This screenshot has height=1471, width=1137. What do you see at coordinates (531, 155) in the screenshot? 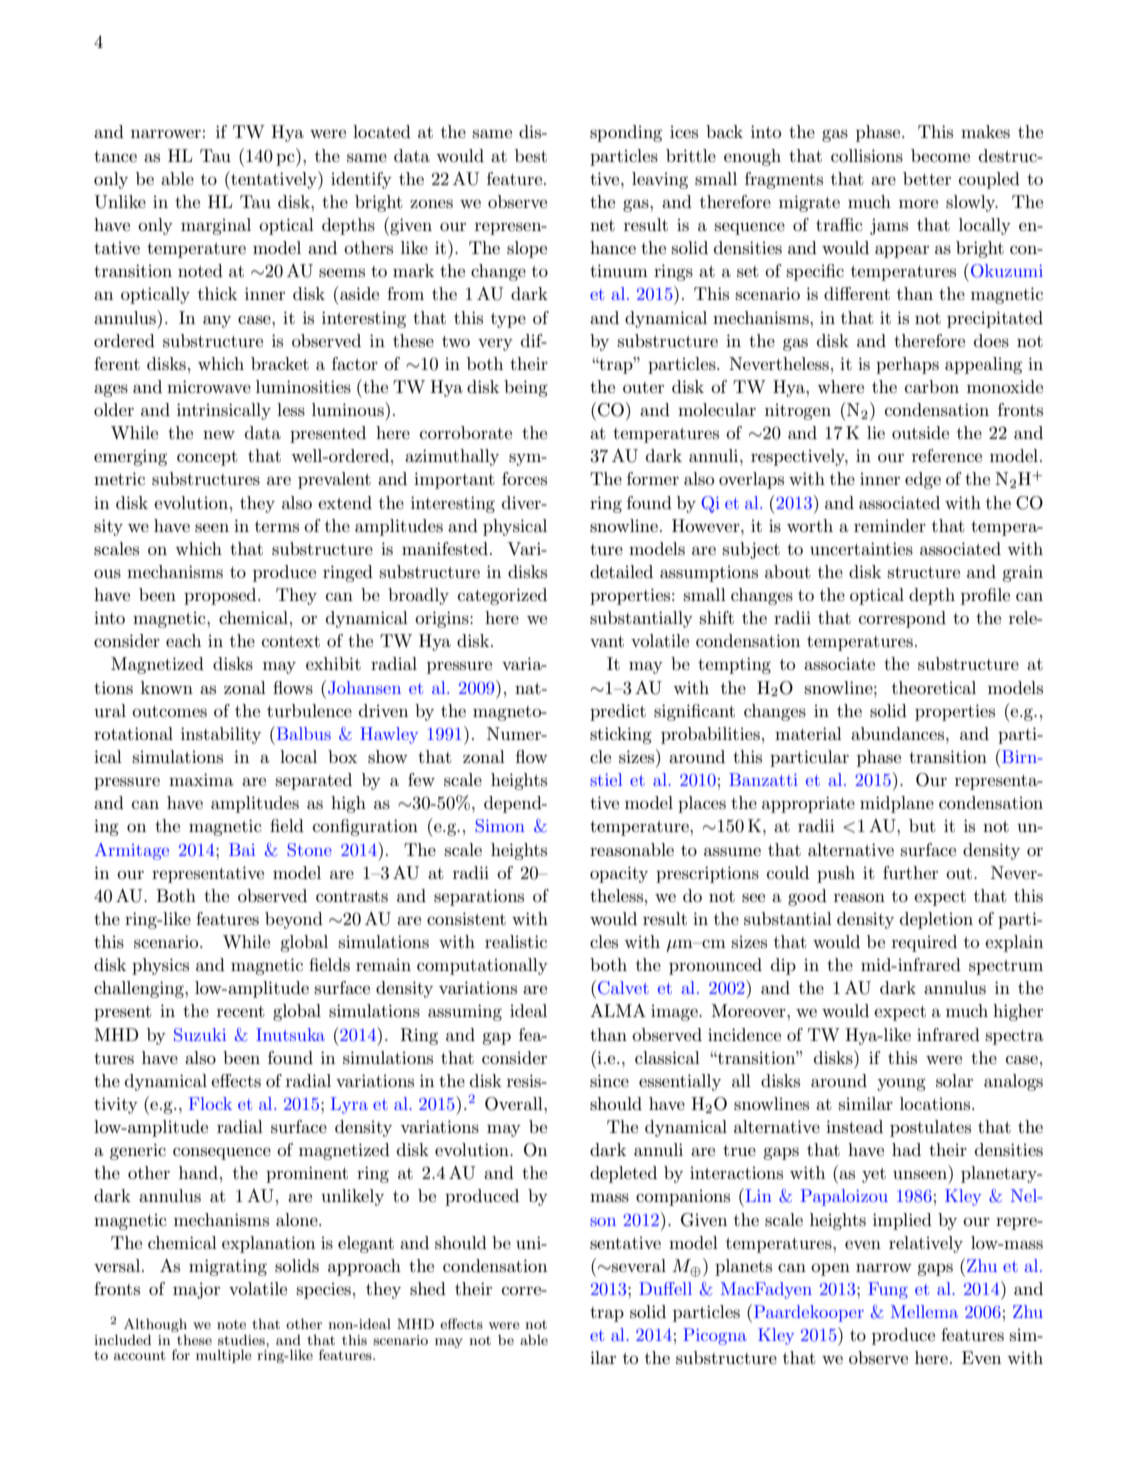
I see `best` at bounding box center [531, 155].
